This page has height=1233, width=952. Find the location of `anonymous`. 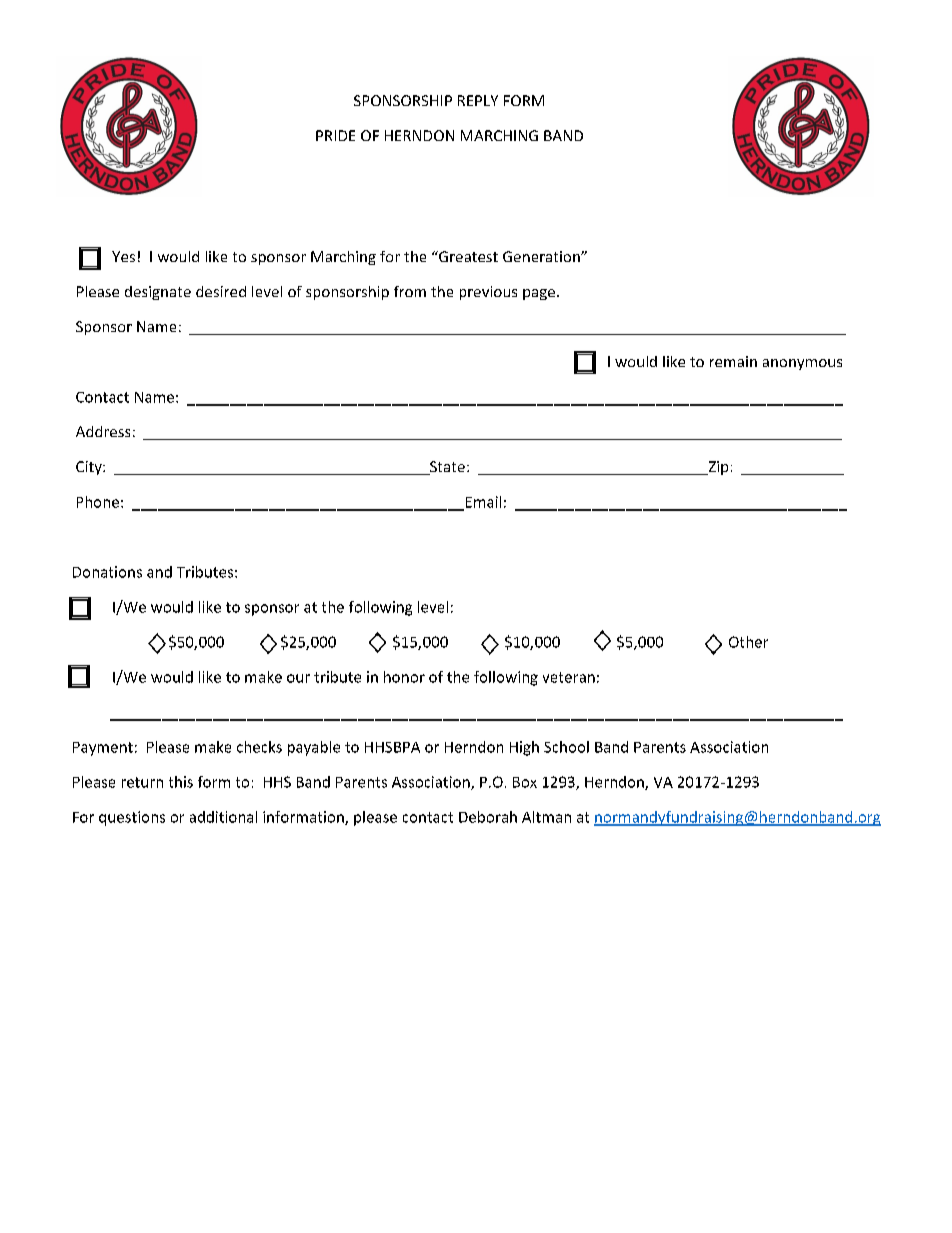

anonymous is located at coordinates (802, 364).
